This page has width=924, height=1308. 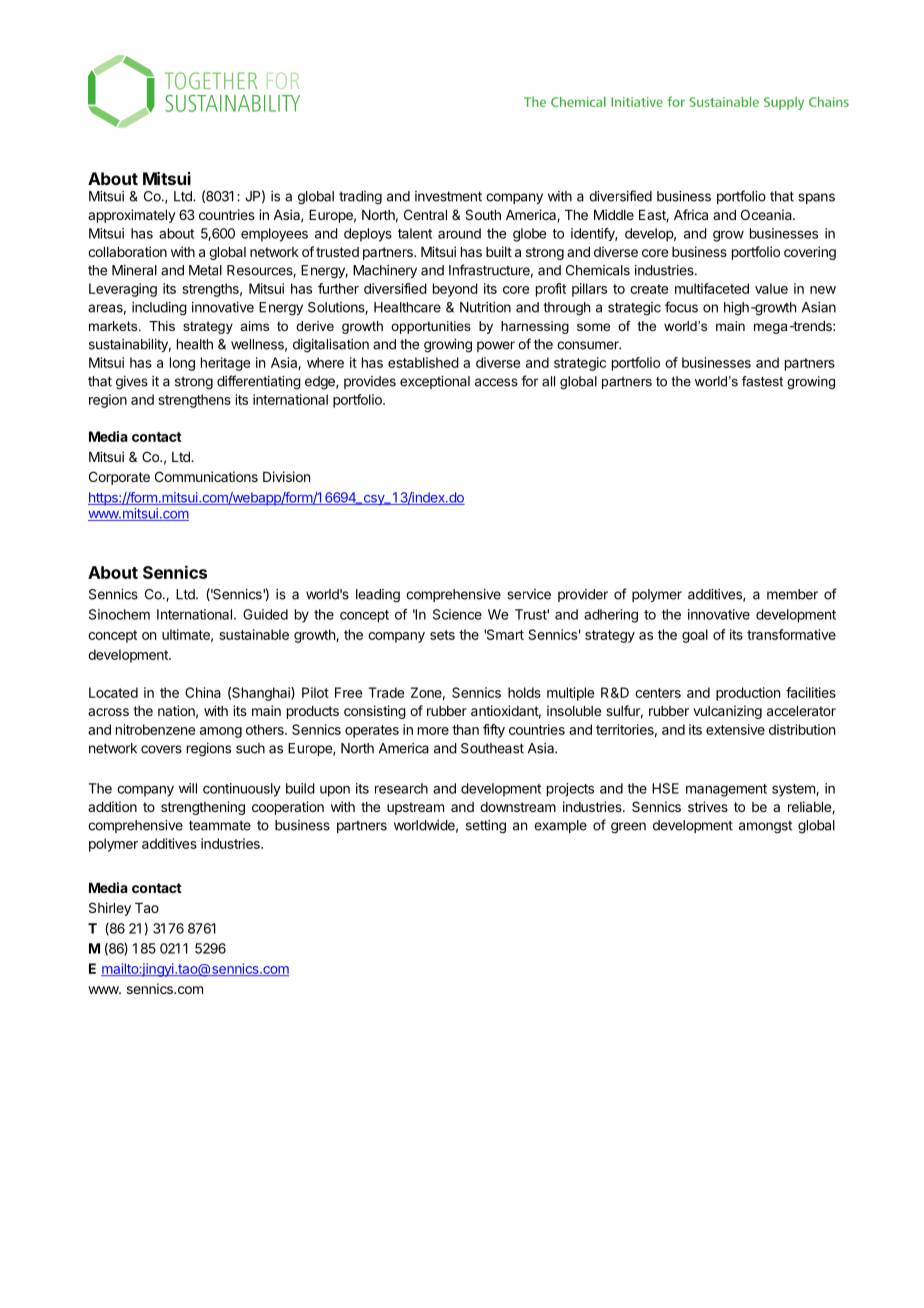 I want to click on Shirley, so click(x=110, y=909).
